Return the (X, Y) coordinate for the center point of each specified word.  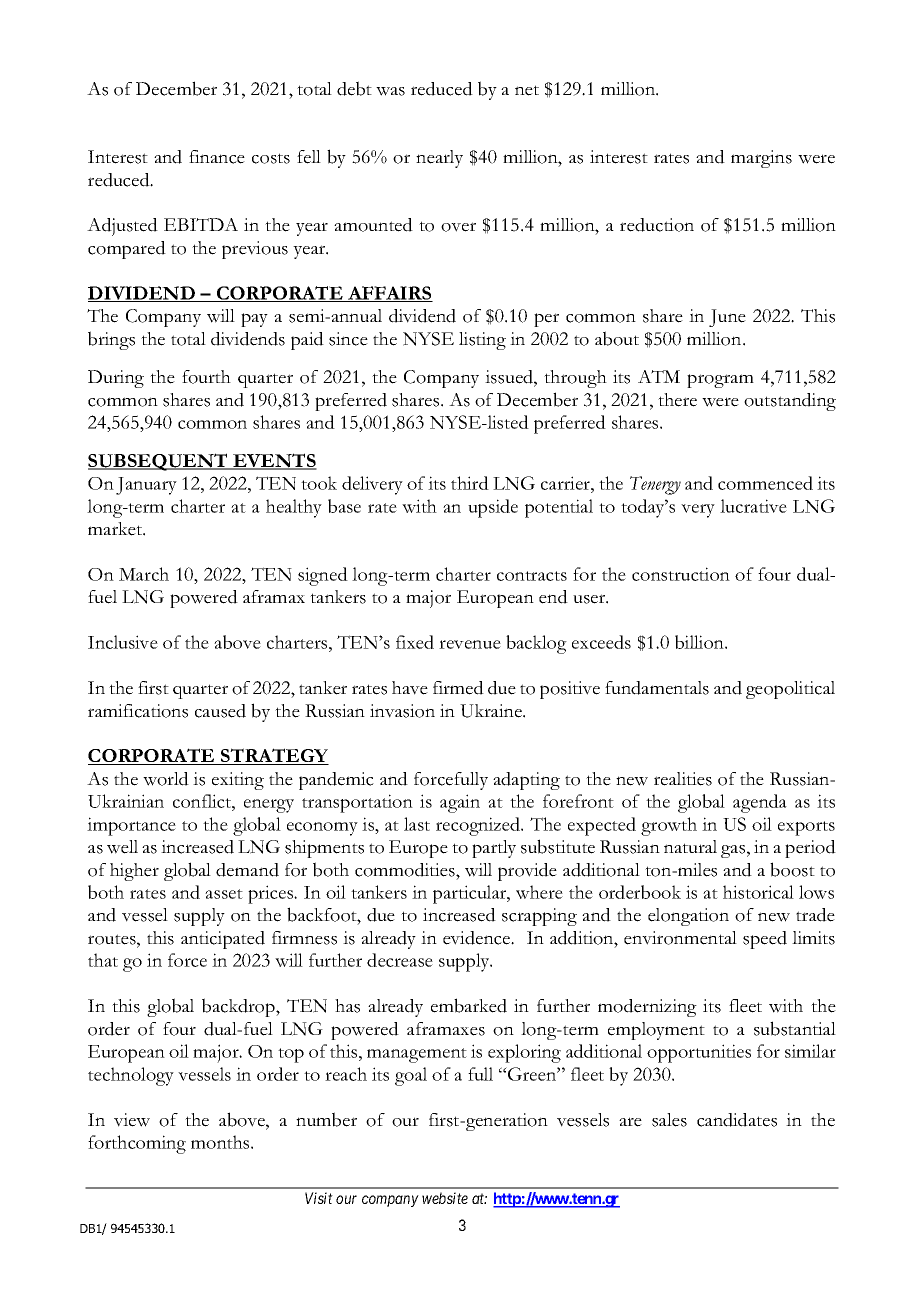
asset (224, 894)
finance (217, 157)
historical (758, 892)
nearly (439, 159)
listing (482, 341)
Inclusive (123, 642)
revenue (470, 644)
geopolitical (790, 690)
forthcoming (137, 1144)
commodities (406, 870)
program (720, 381)
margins (761, 159)
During (116, 379)
